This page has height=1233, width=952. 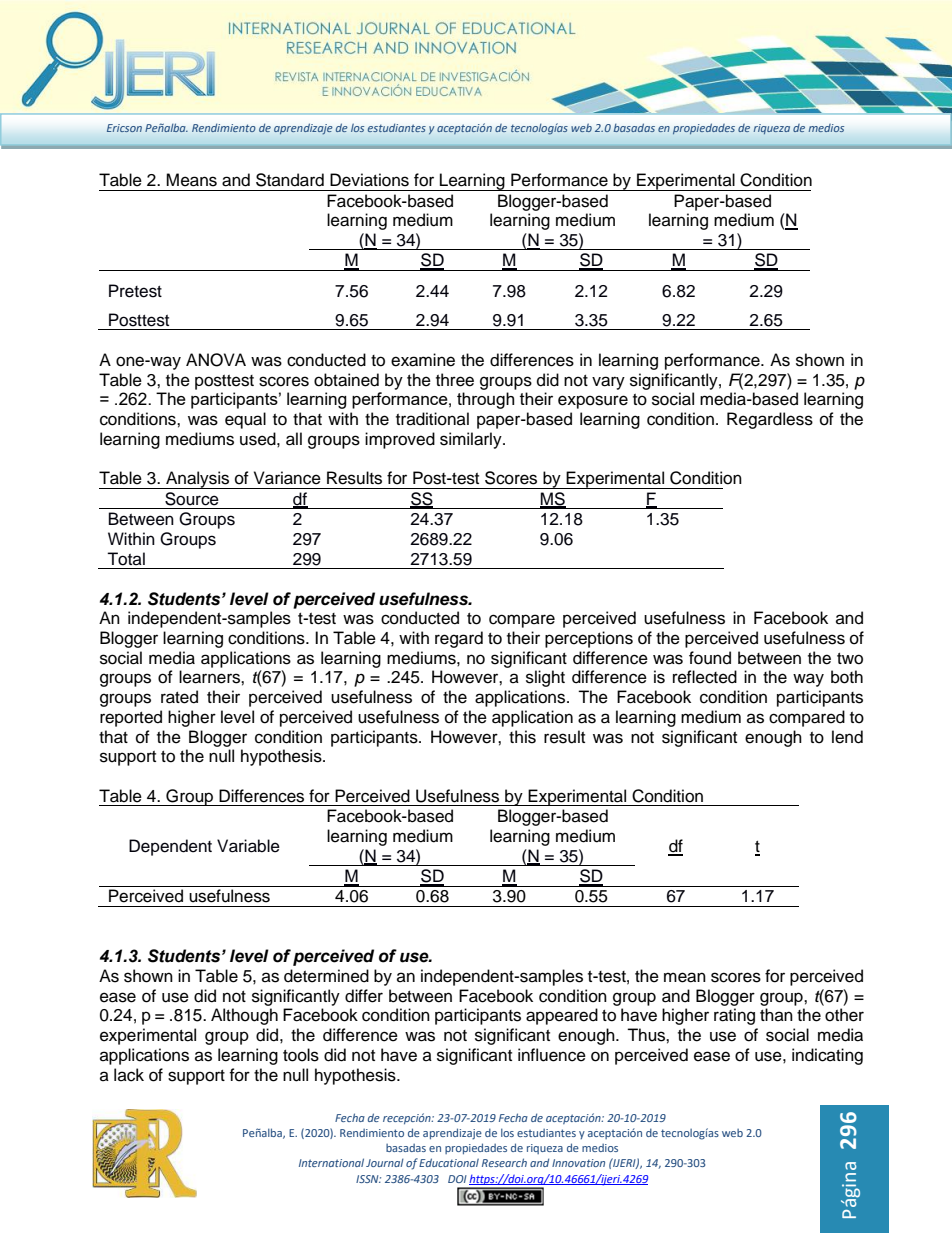 I want to click on Research, so click(x=504, y=1162).
